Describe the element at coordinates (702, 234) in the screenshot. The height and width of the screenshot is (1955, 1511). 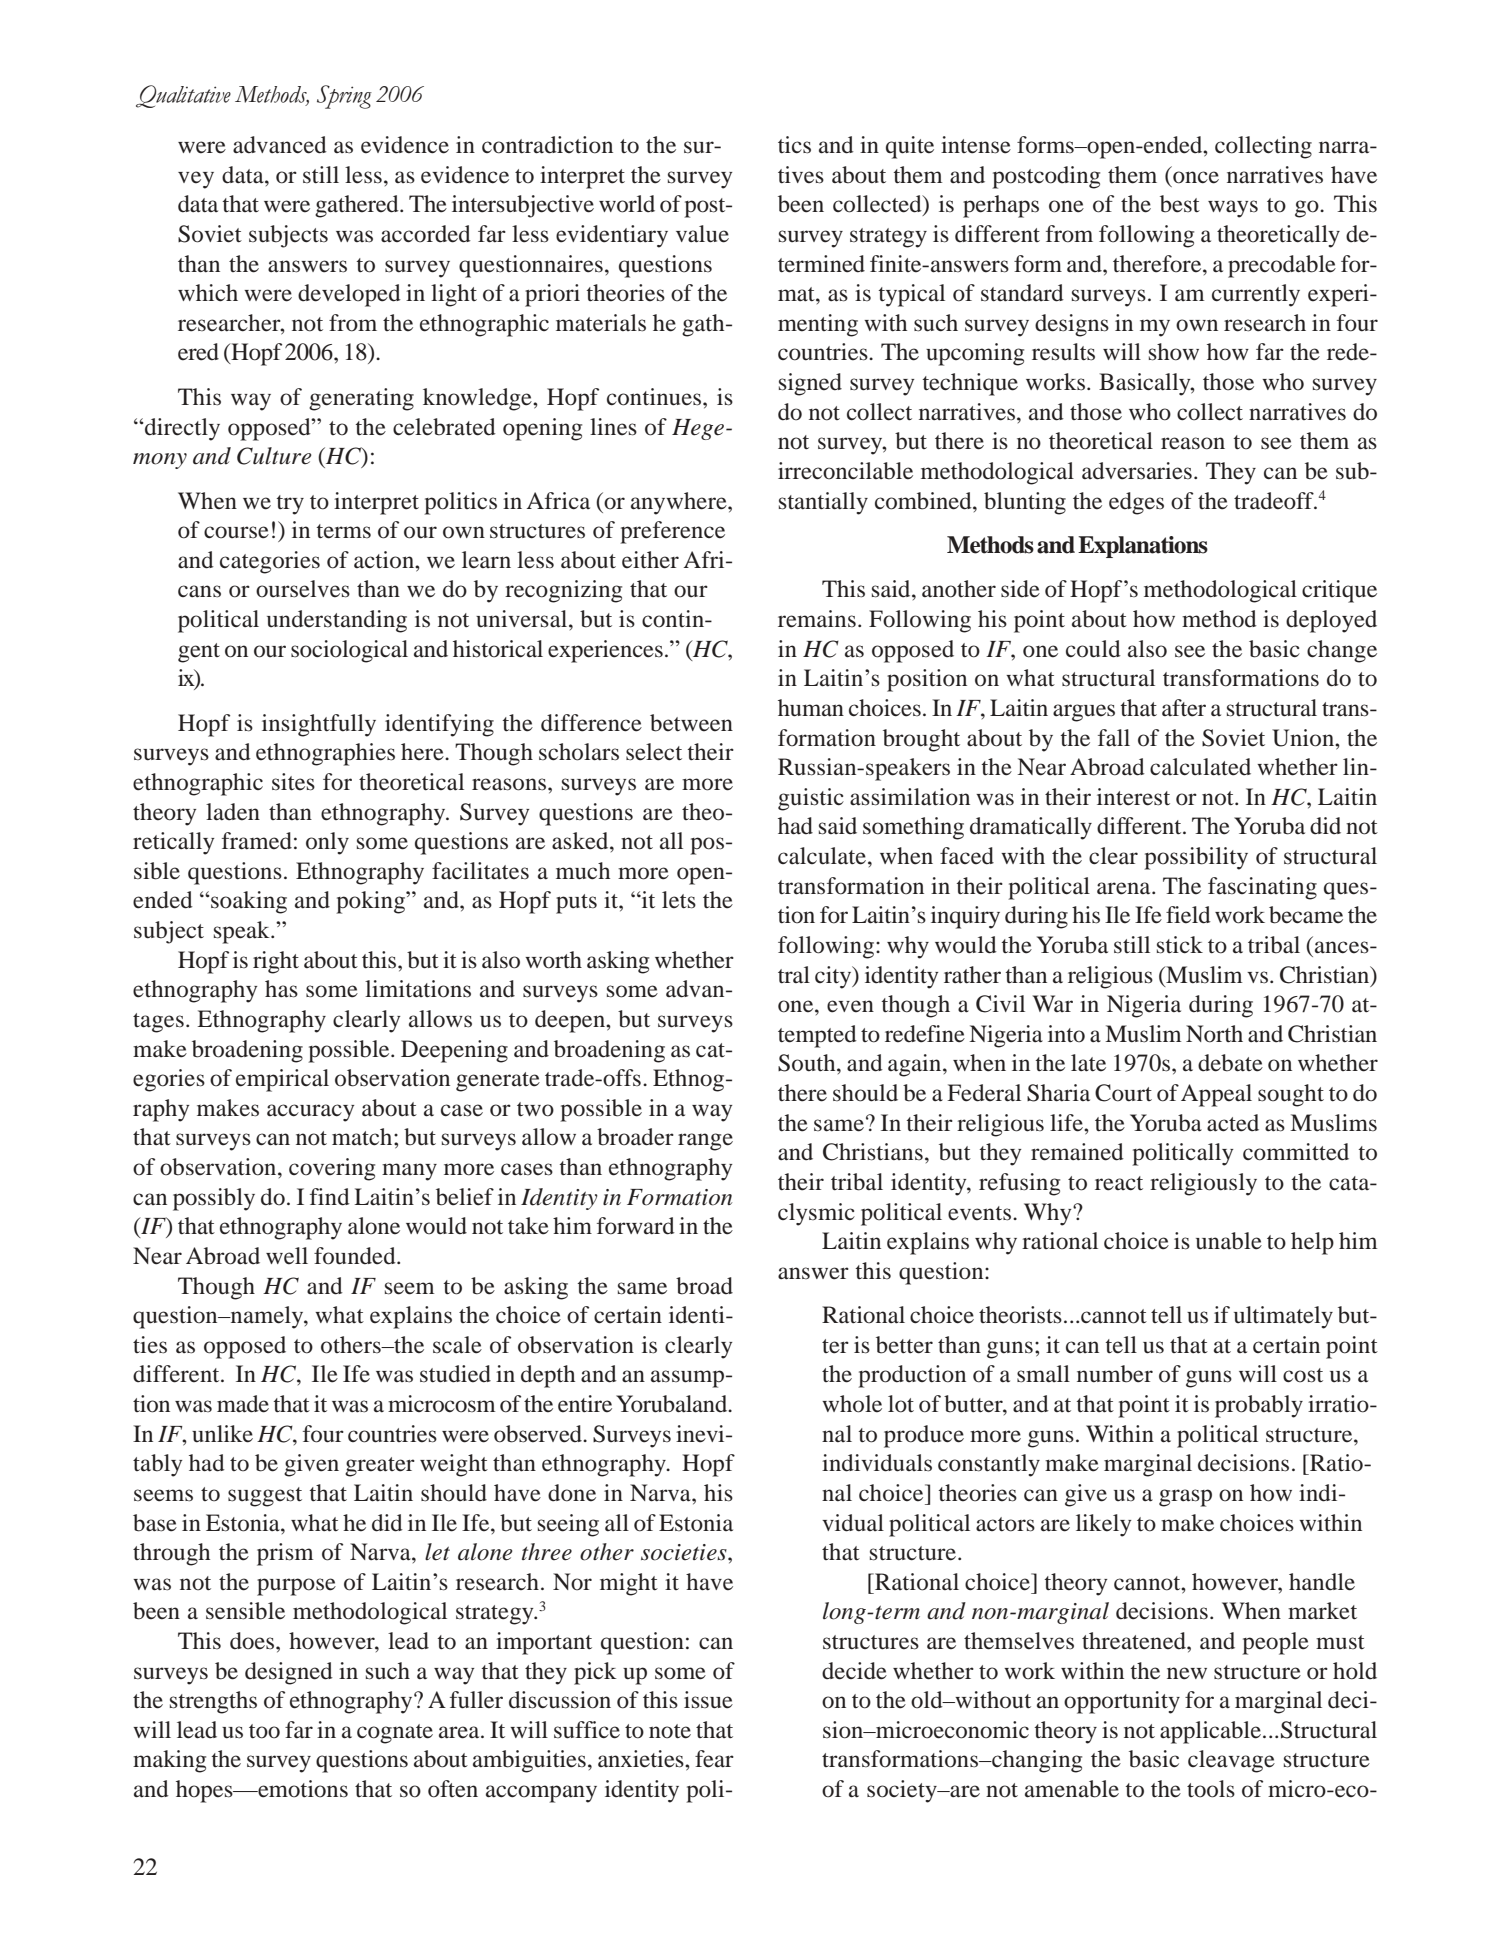
I see `value` at that location.
